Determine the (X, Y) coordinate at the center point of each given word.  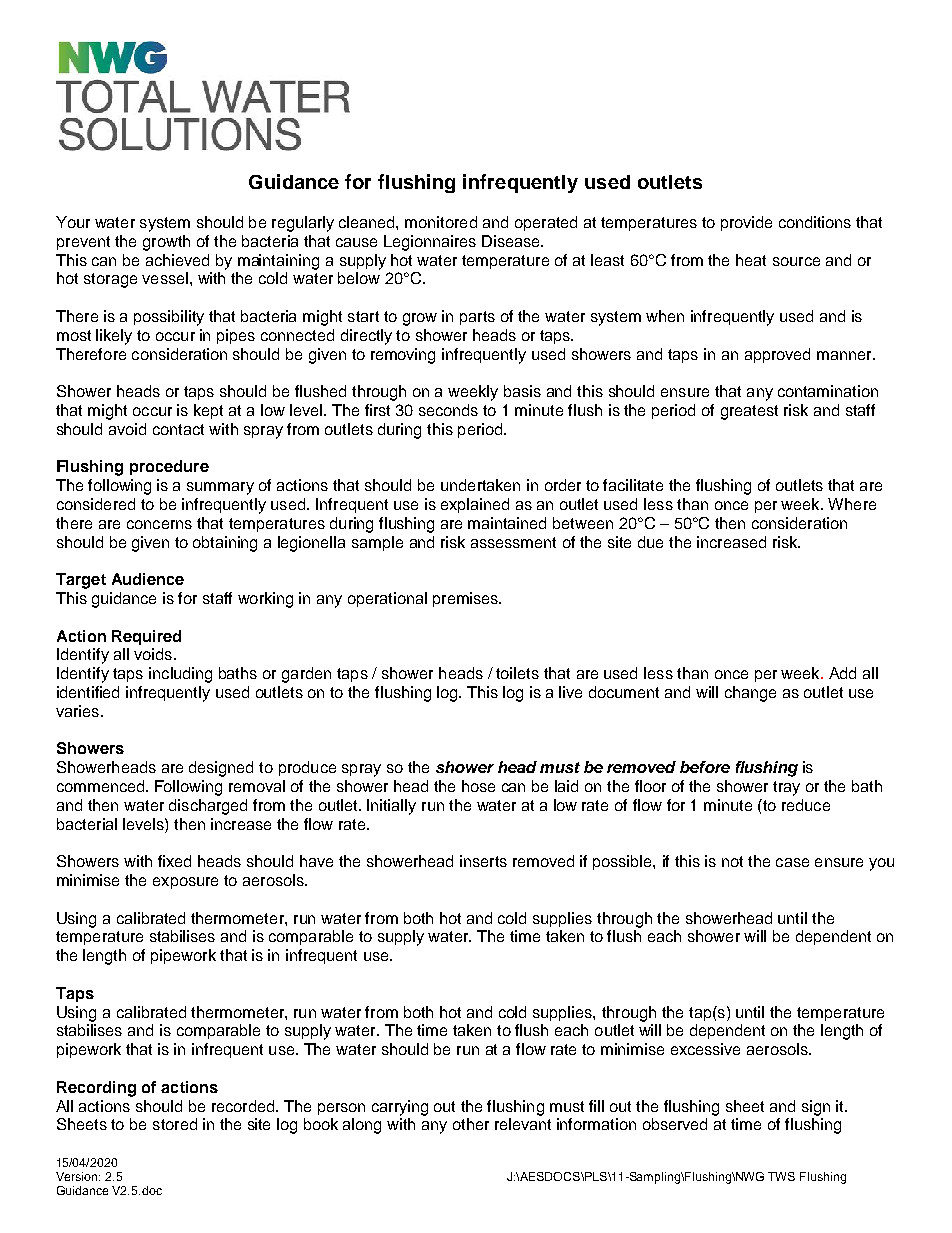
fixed (174, 861)
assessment (513, 542)
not (732, 861)
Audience (148, 579)
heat (751, 260)
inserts (483, 861)
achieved (177, 260)
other (471, 1124)
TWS (781, 1176)
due (650, 542)
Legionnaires (430, 243)
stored (175, 1124)
